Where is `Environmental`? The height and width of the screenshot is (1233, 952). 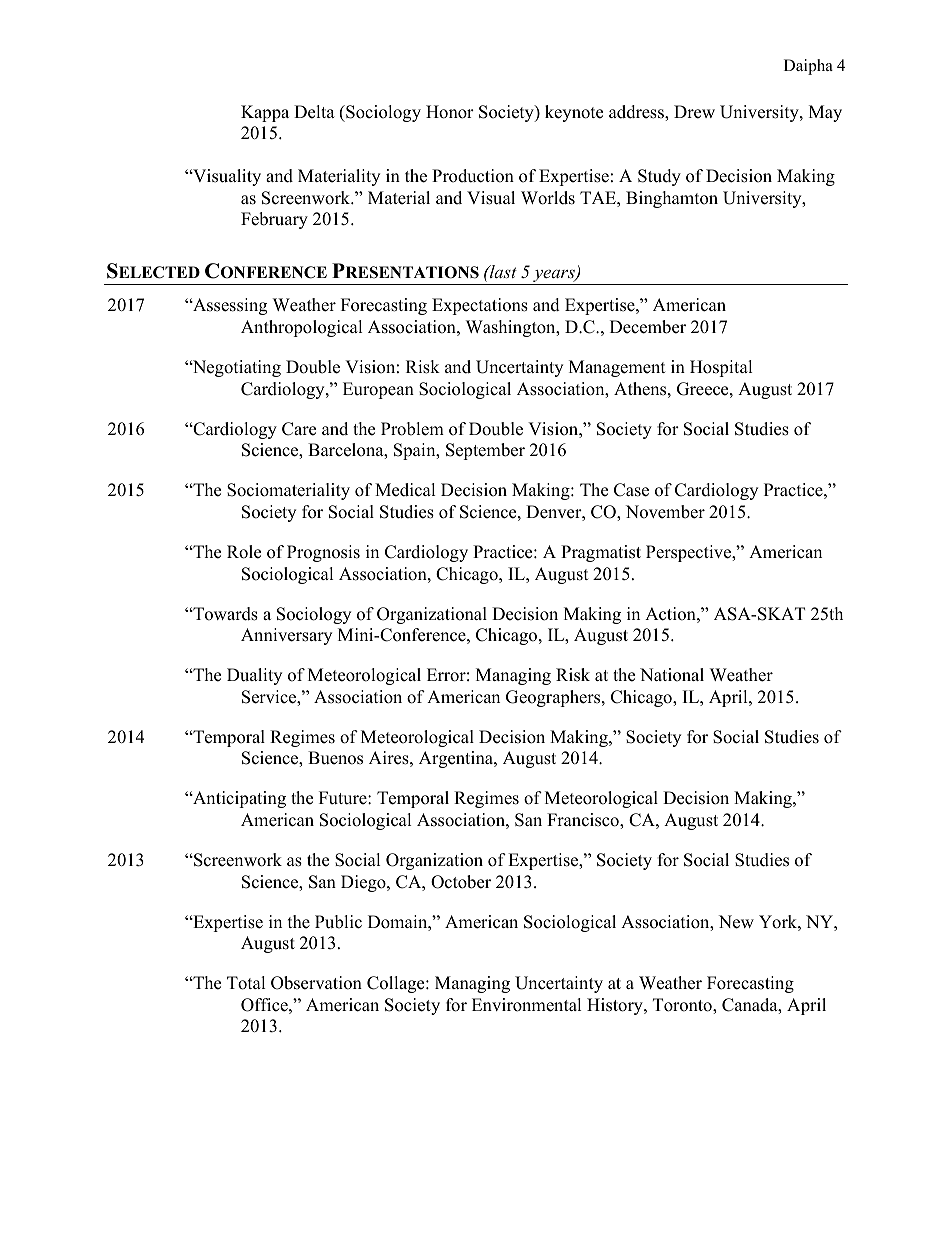
Environmental is located at coordinates (527, 1005).
